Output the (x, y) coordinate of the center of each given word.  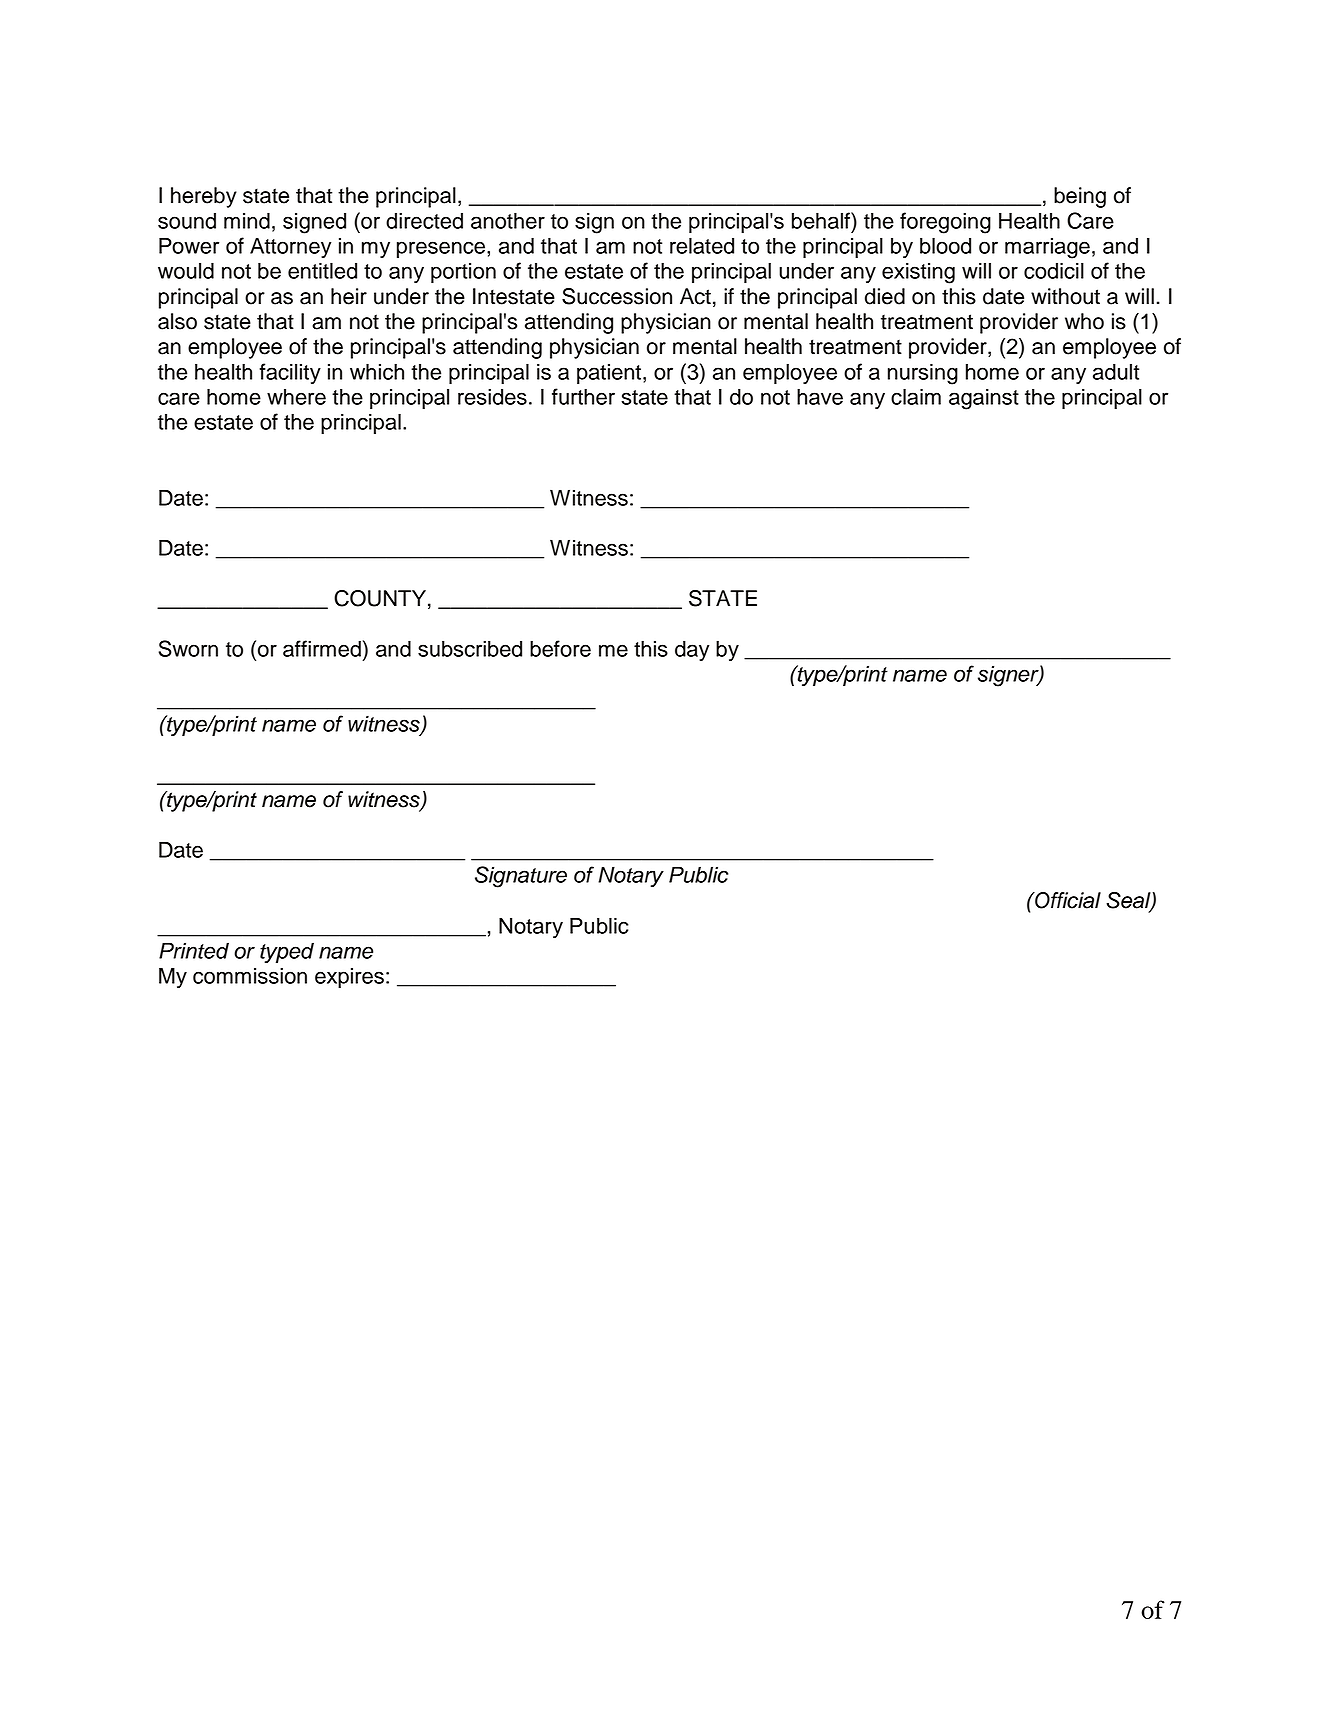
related (702, 245)
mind (247, 220)
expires (349, 977)
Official (1067, 900)
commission (250, 975)
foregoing (945, 223)
